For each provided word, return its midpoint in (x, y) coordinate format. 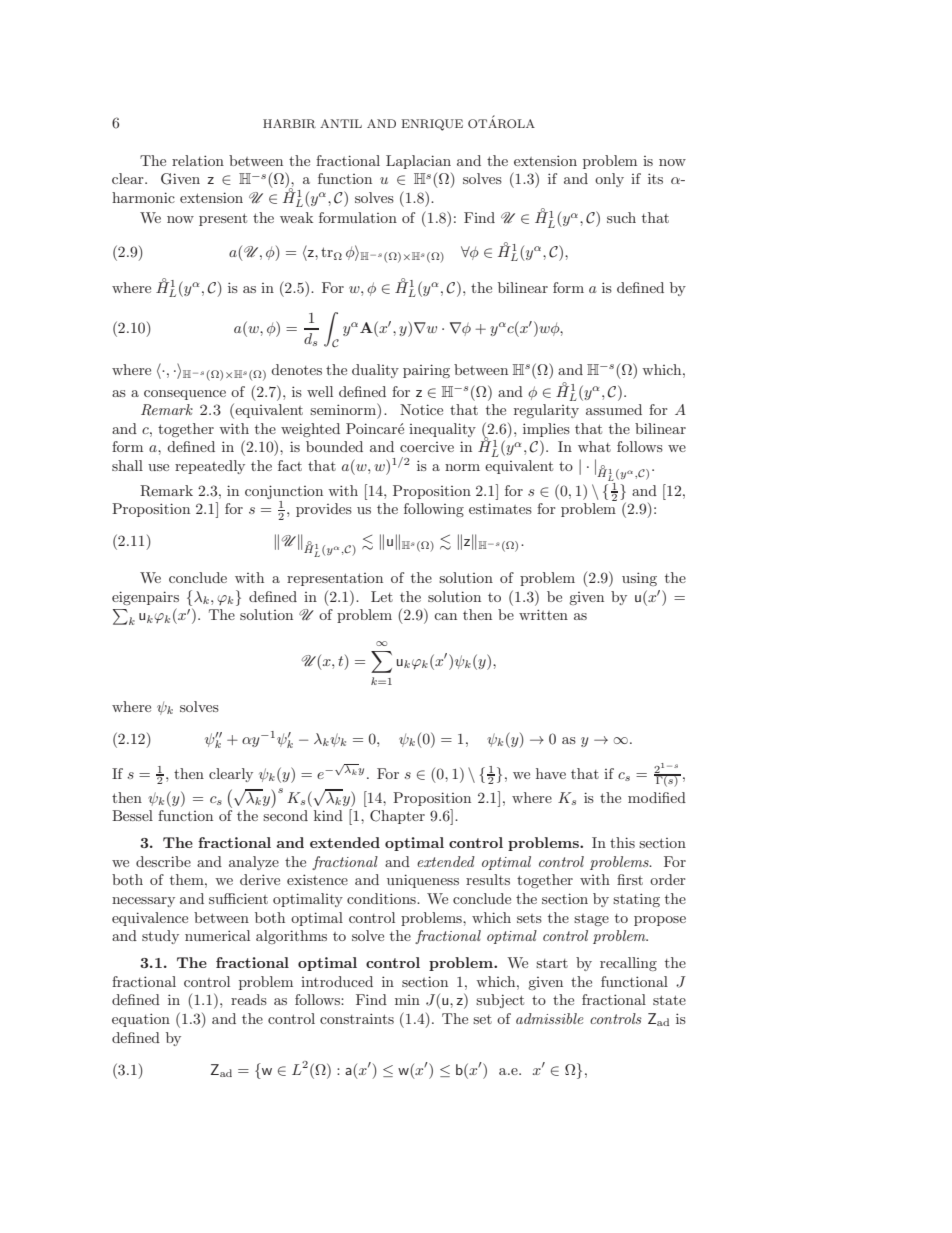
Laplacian (418, 162)
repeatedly (210, 467)
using (639, 579)
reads (249, 999)
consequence (185, 395)
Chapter (397, 817)
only (609, 180)
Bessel (132, 815)
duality (375, 371)
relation (198, 160)
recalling (628, 964)
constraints (357, 1018)
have (551, 773)
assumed (614, 409)
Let (382, 596)
